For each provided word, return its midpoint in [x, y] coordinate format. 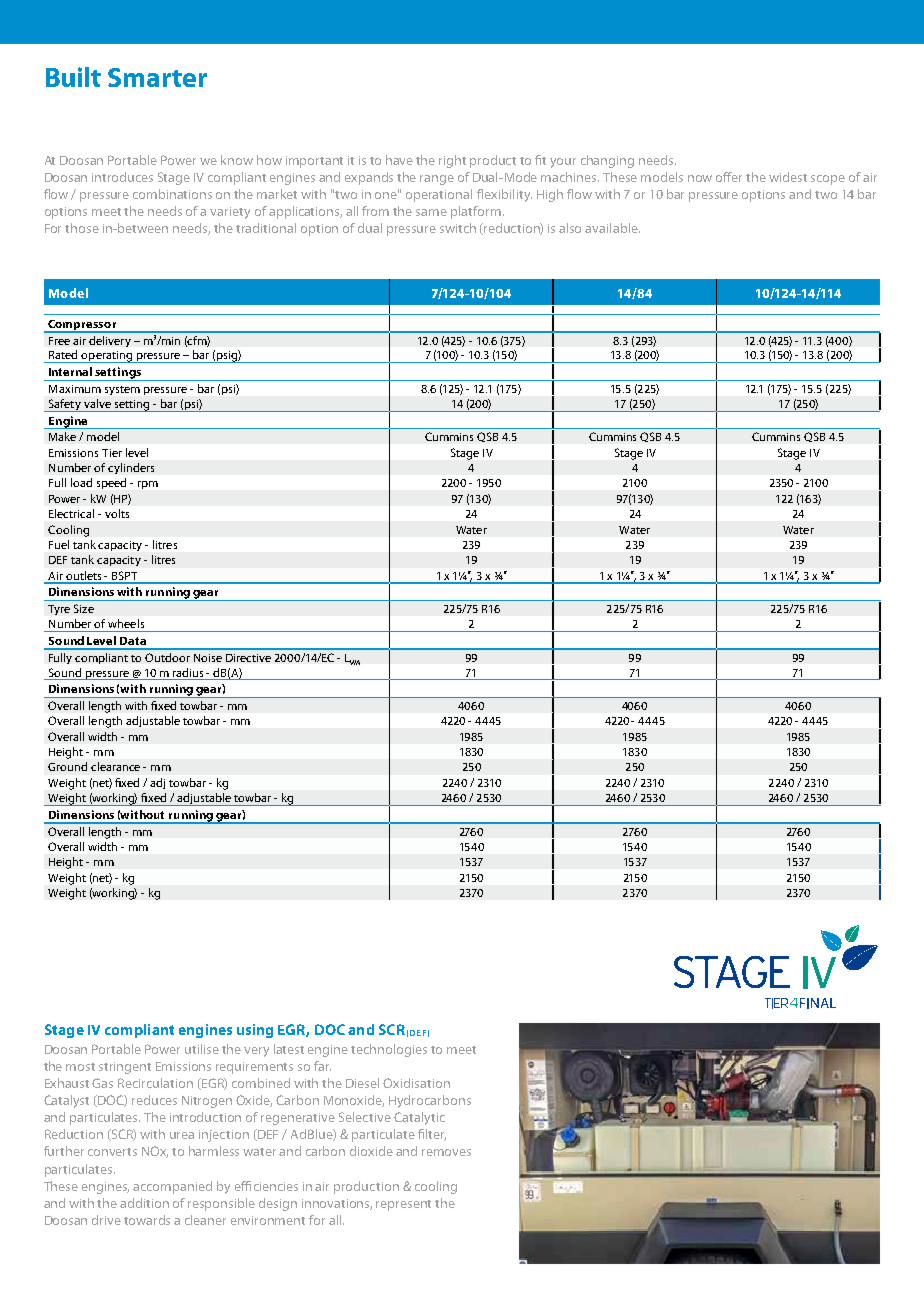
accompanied [172, 1187]
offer [729, 177]
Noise [208, 658]
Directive [248, 658]
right [452, 161]
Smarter [157, 77]
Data [133, 641]
